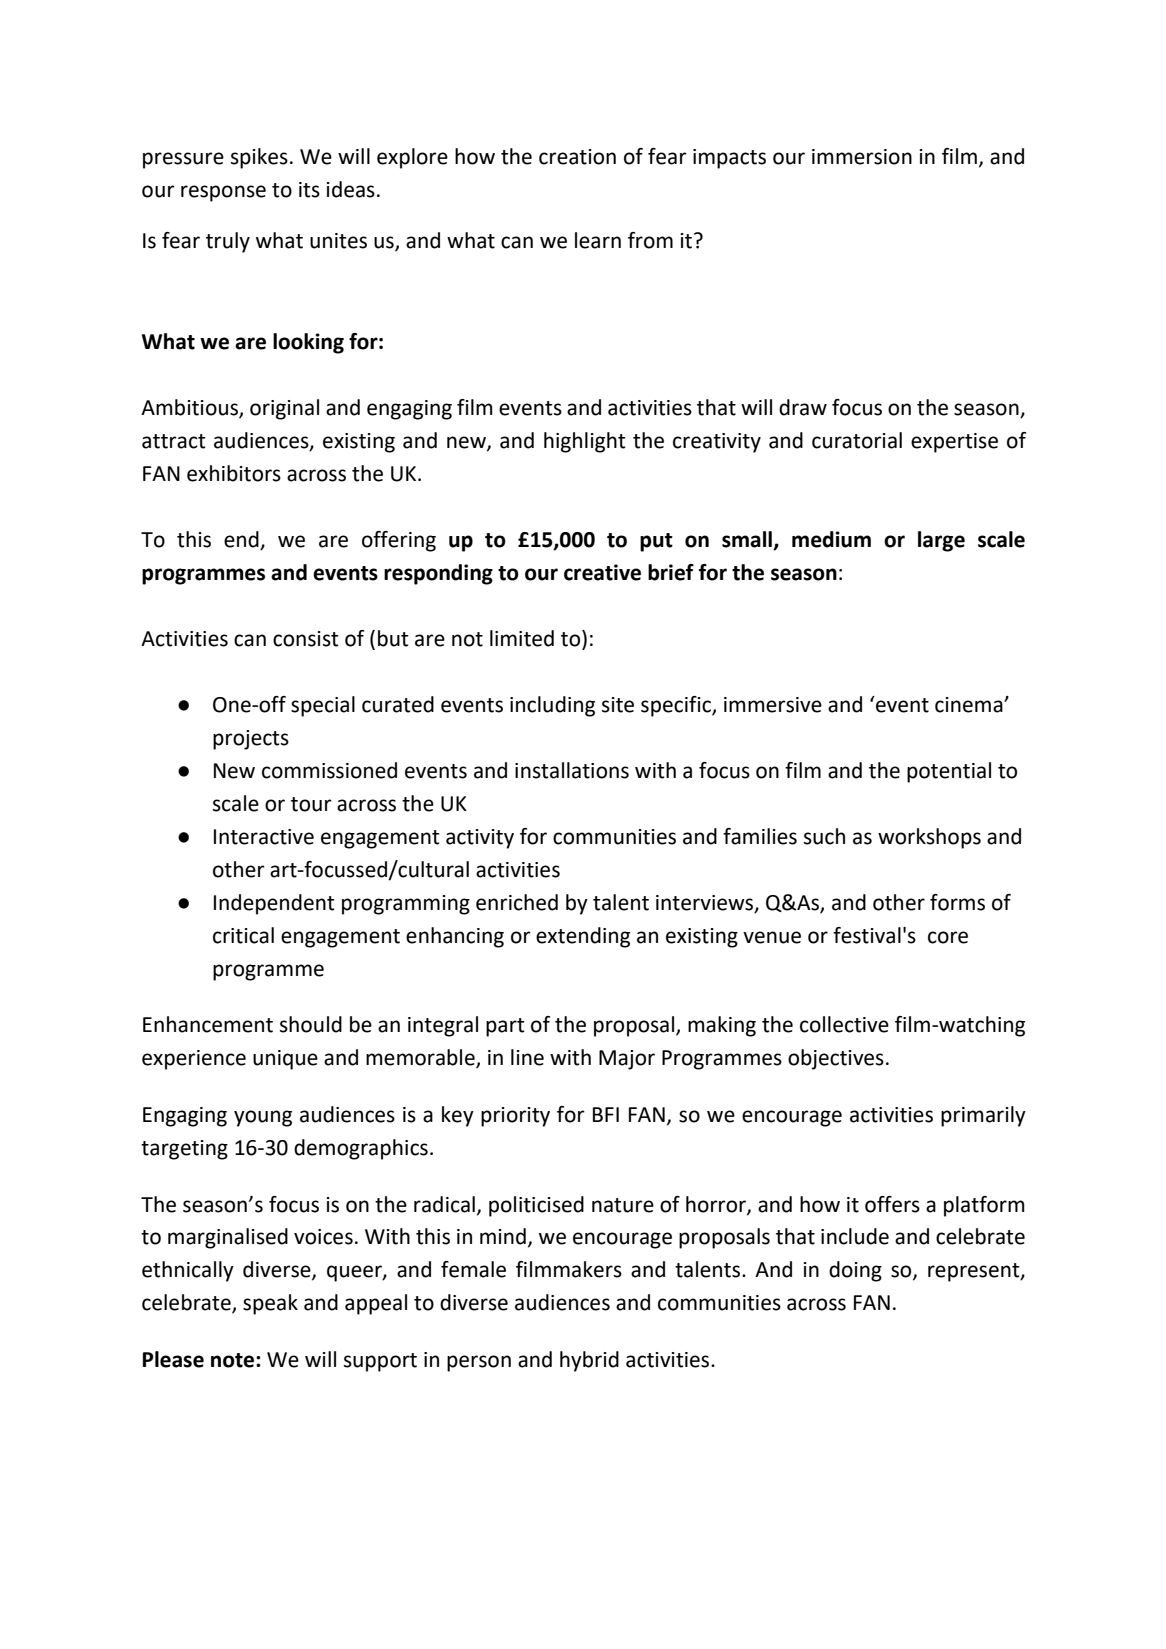 The image size is (1166, 1649). Describe the element at coordinates (309, 190) in the image. I see `its` at that location.
